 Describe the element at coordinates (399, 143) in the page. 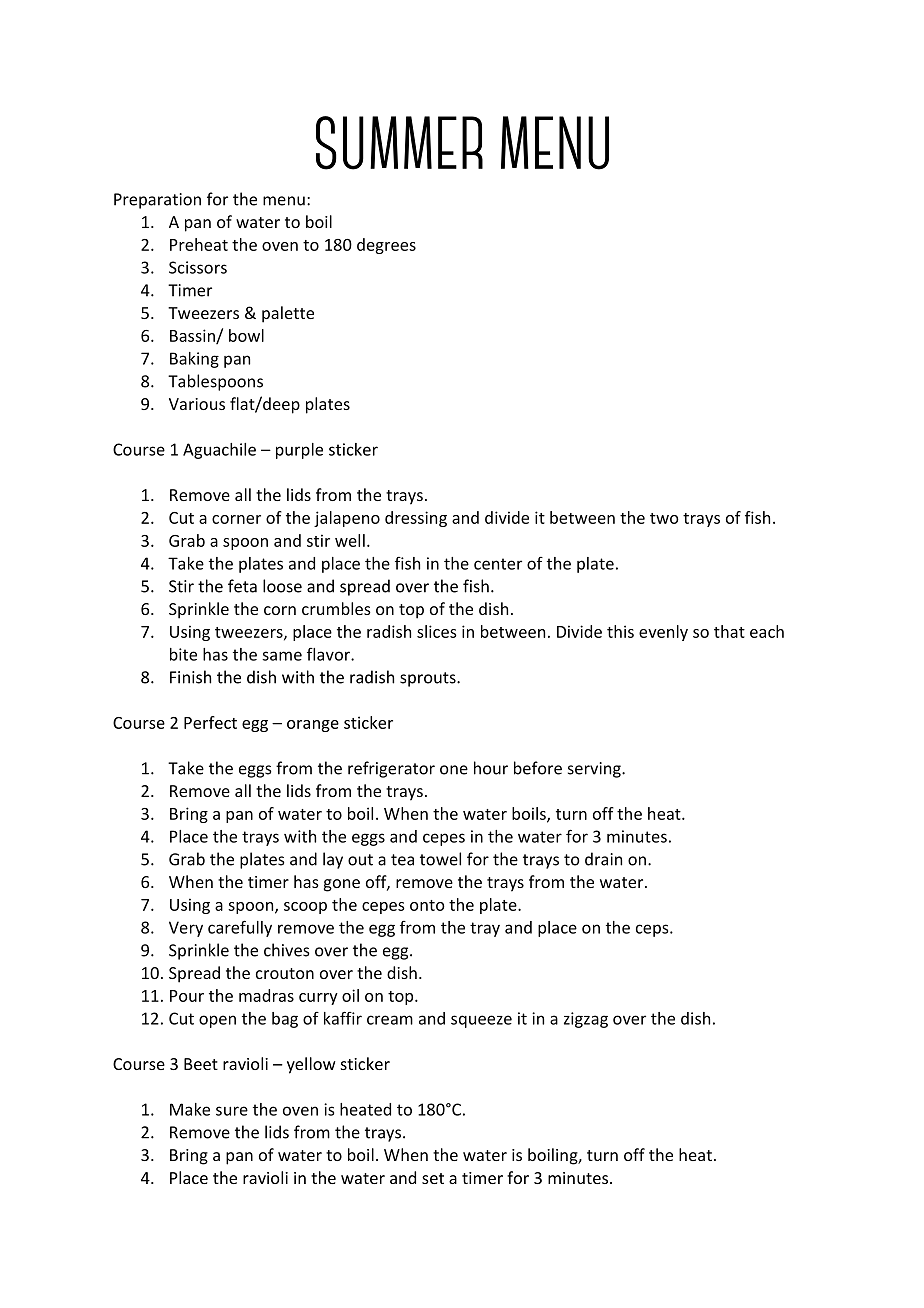

I see `SUMMER` at that location.
